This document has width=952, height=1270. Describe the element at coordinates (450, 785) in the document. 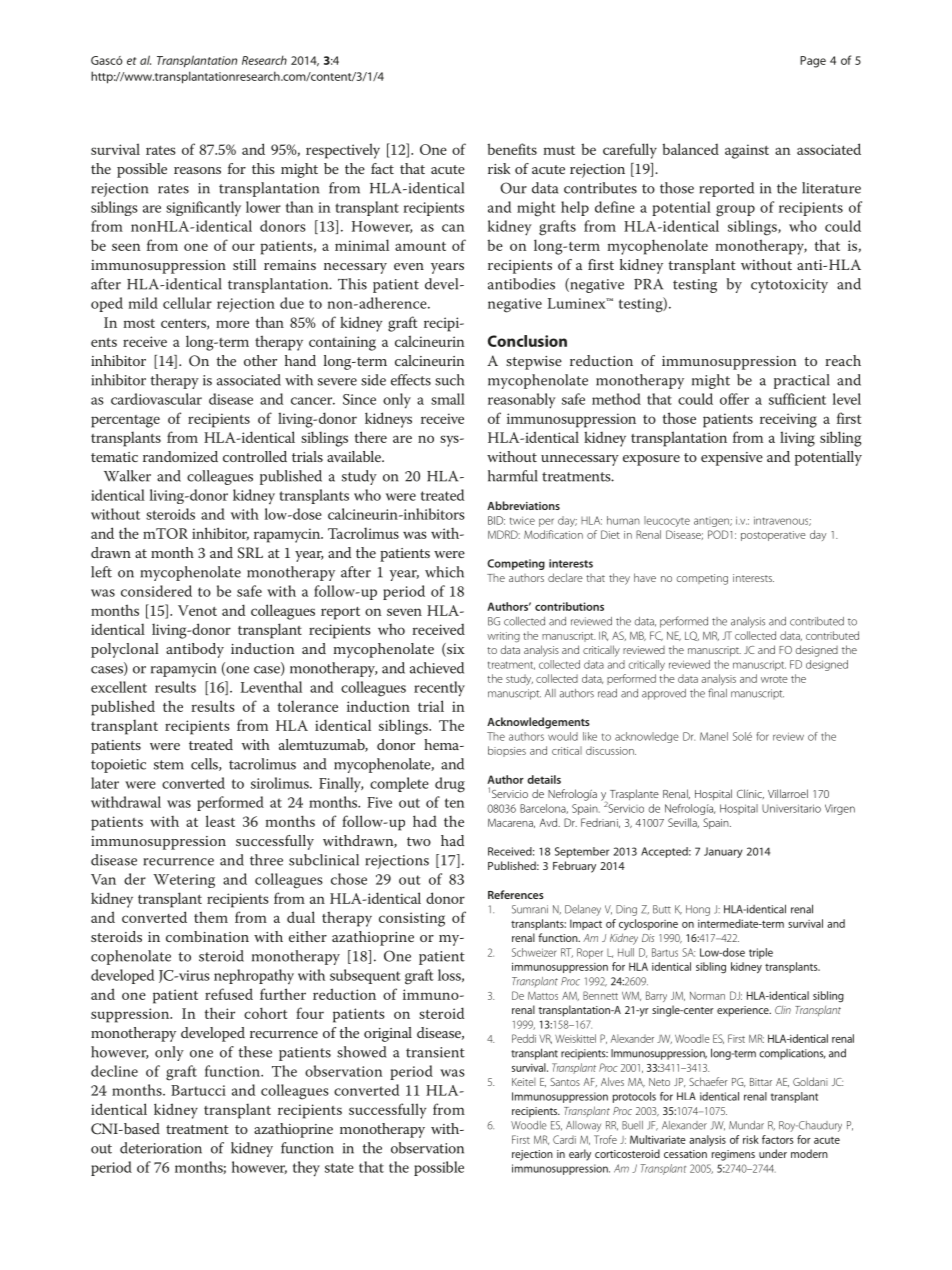

I see `drug` at that location.
